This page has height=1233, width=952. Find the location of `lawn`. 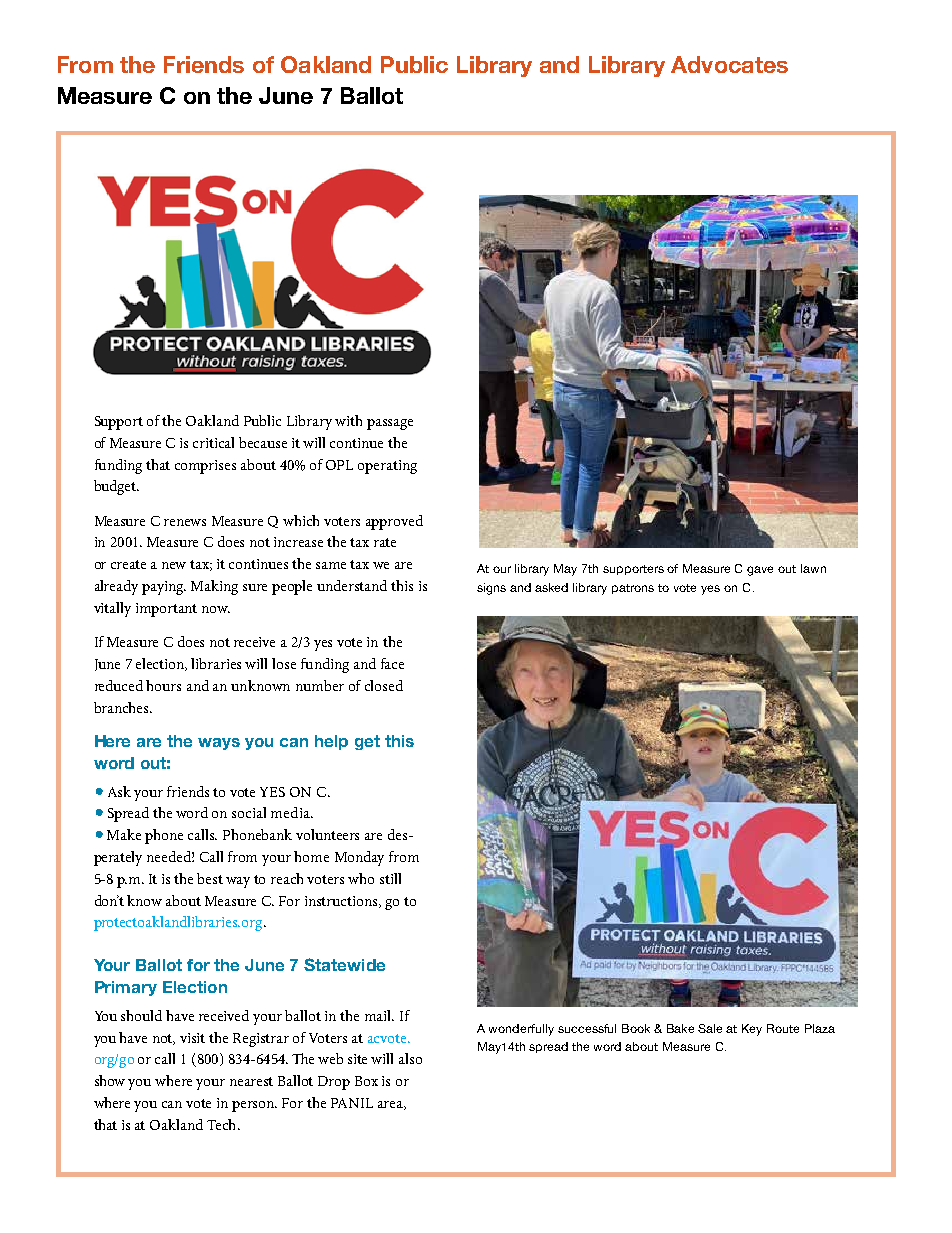

lawn is located at coordinates (813, 568).
